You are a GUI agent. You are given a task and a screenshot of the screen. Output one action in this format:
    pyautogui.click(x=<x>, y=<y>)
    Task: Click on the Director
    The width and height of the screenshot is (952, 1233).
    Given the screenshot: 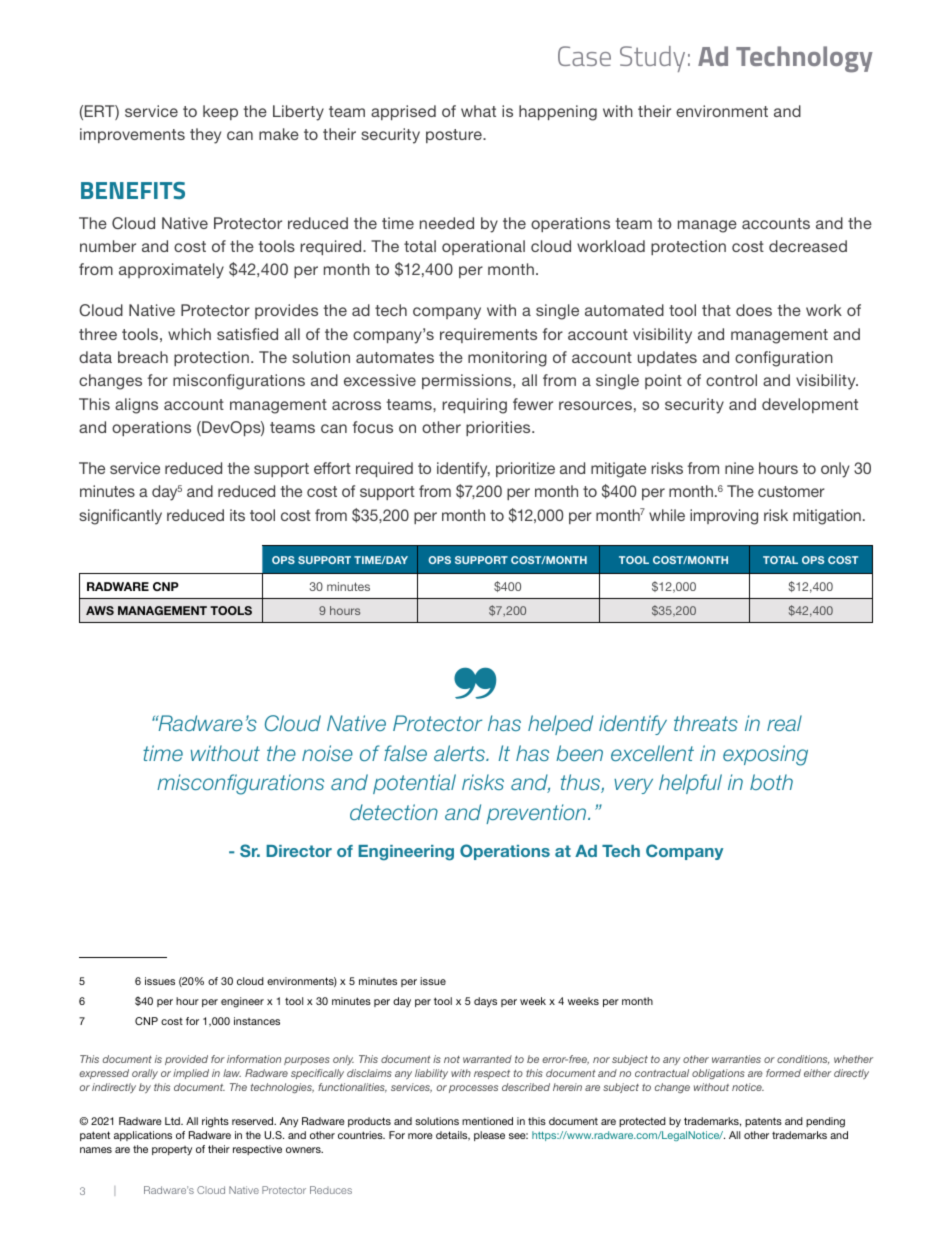 What is the action you would take?
    pyautogui.click(x=299, y=851)
